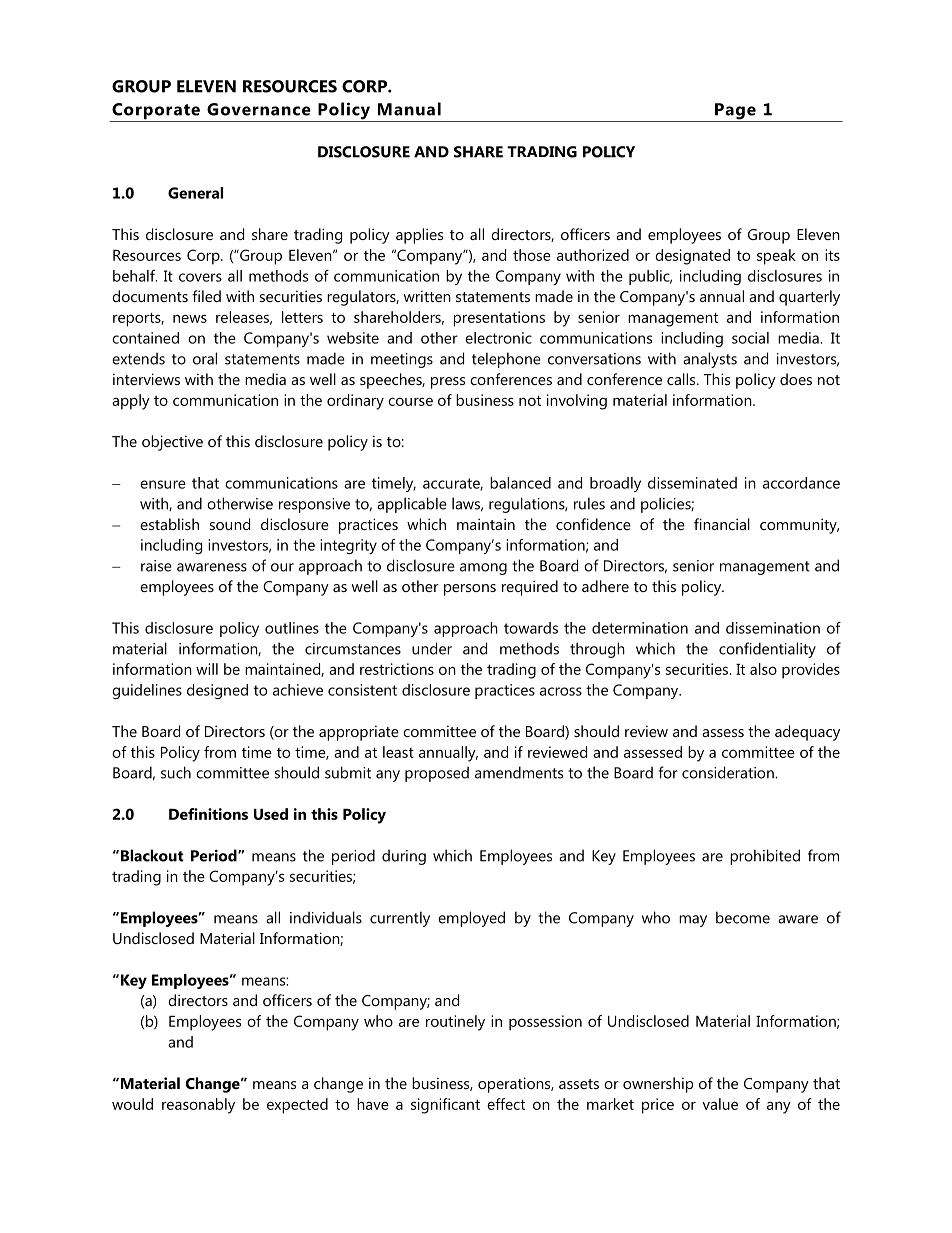 The height and width of the page is (1233, 952). What do you see at coordinates (470, 590) in the page?
I see `persons` at bounding box center [470, 590].
